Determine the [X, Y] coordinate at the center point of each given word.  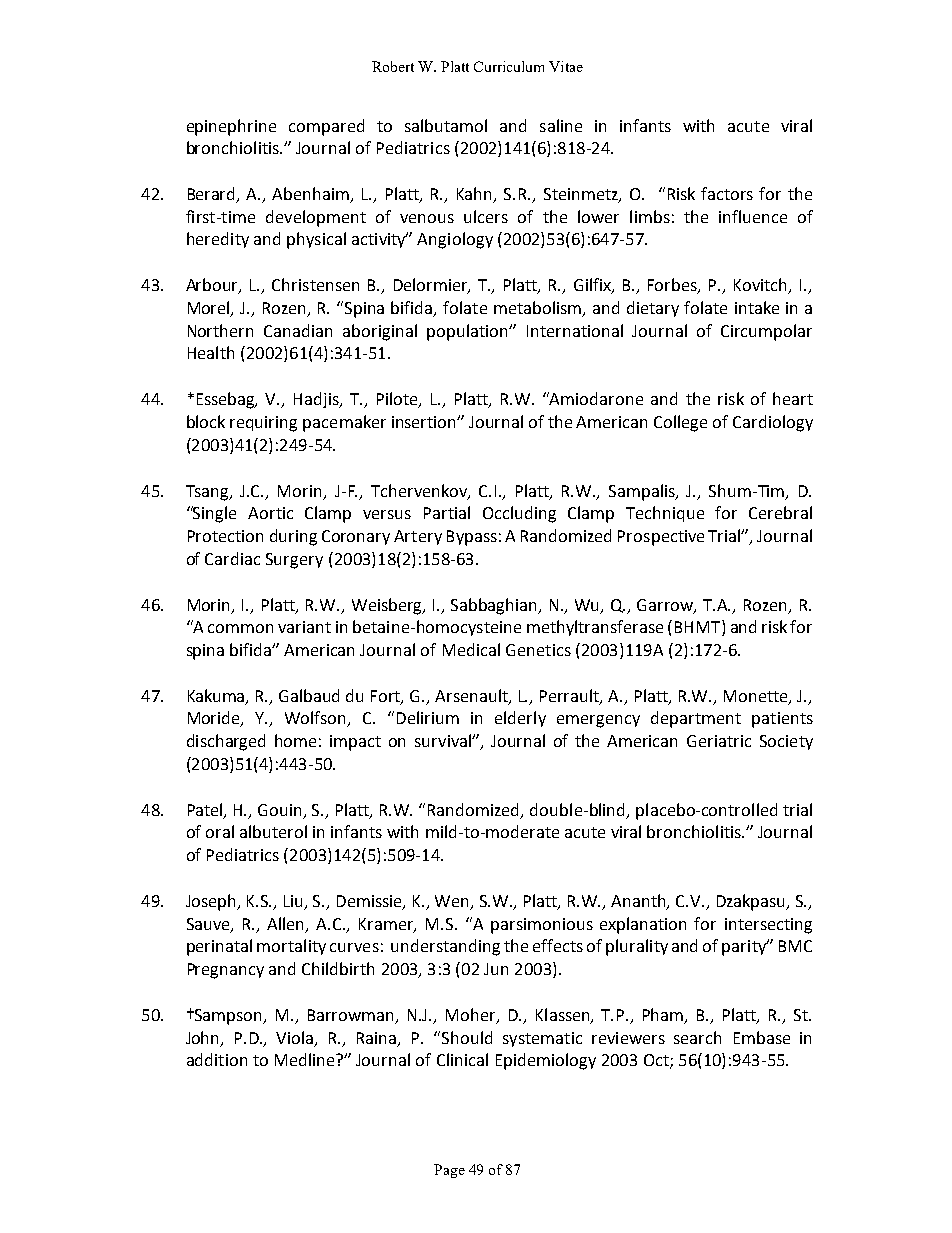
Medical [471, 649]
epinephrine [231, 127]
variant [304, 627]
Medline [306, 1059]
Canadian [298, 330]
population [469, 332]
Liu [295, 902]
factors [727, 193]
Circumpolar [766, 332]
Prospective [661, 538]
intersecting [768, 926]
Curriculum [509, 66]
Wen [453, 902]
